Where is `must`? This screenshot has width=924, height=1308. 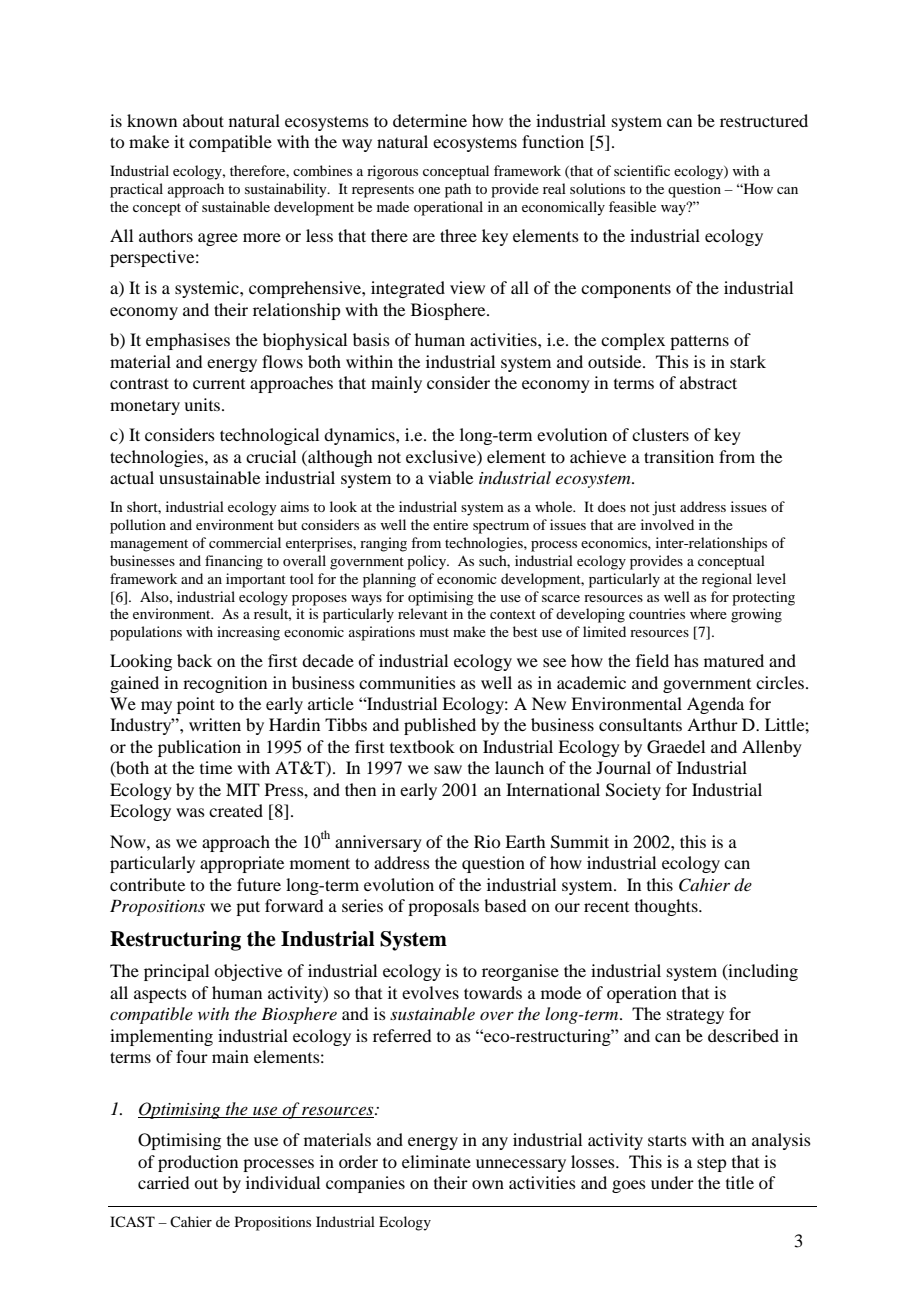 must is located at coordinates (434, 632).
